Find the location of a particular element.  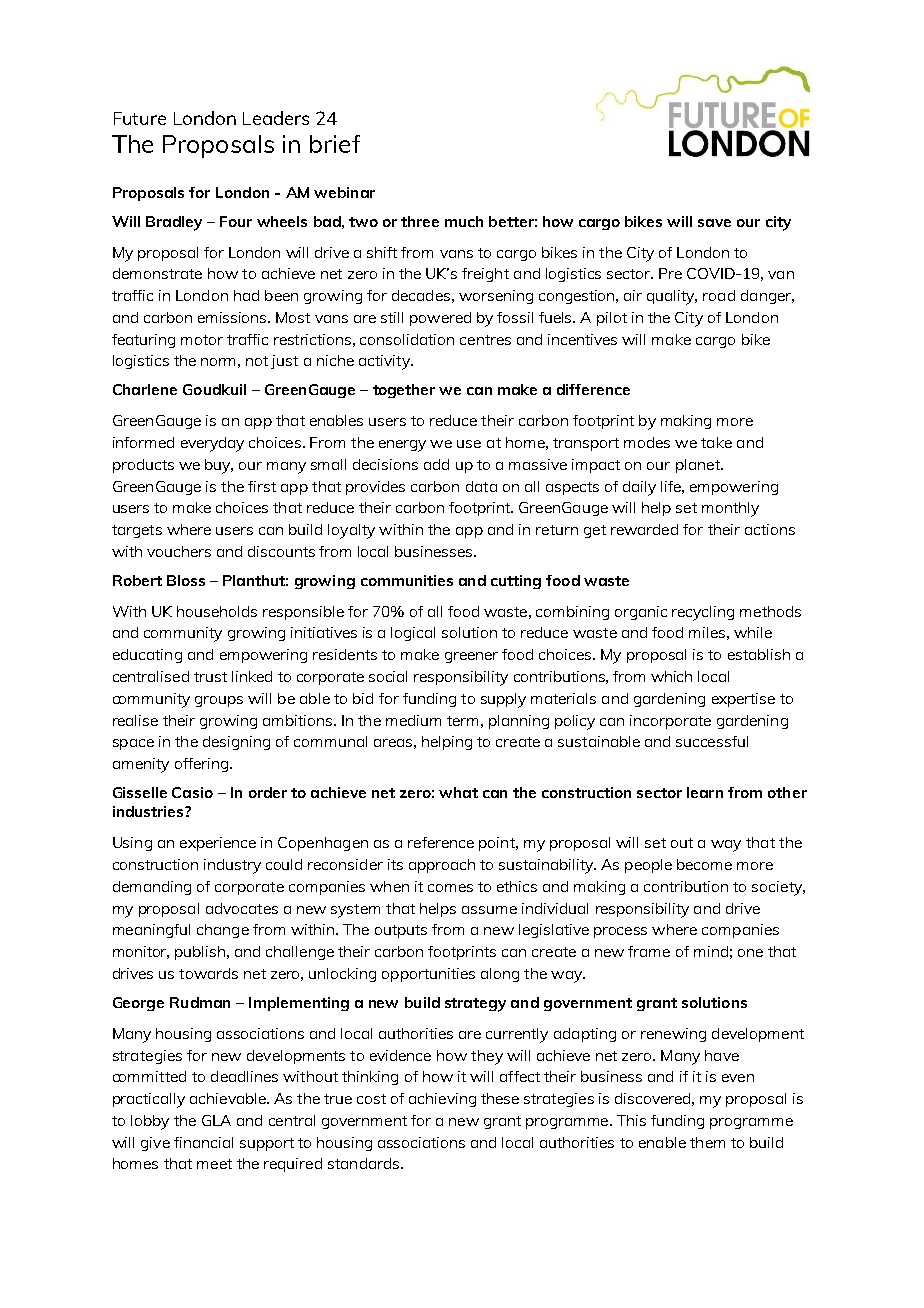

one is located at coordinates (750, 953).
